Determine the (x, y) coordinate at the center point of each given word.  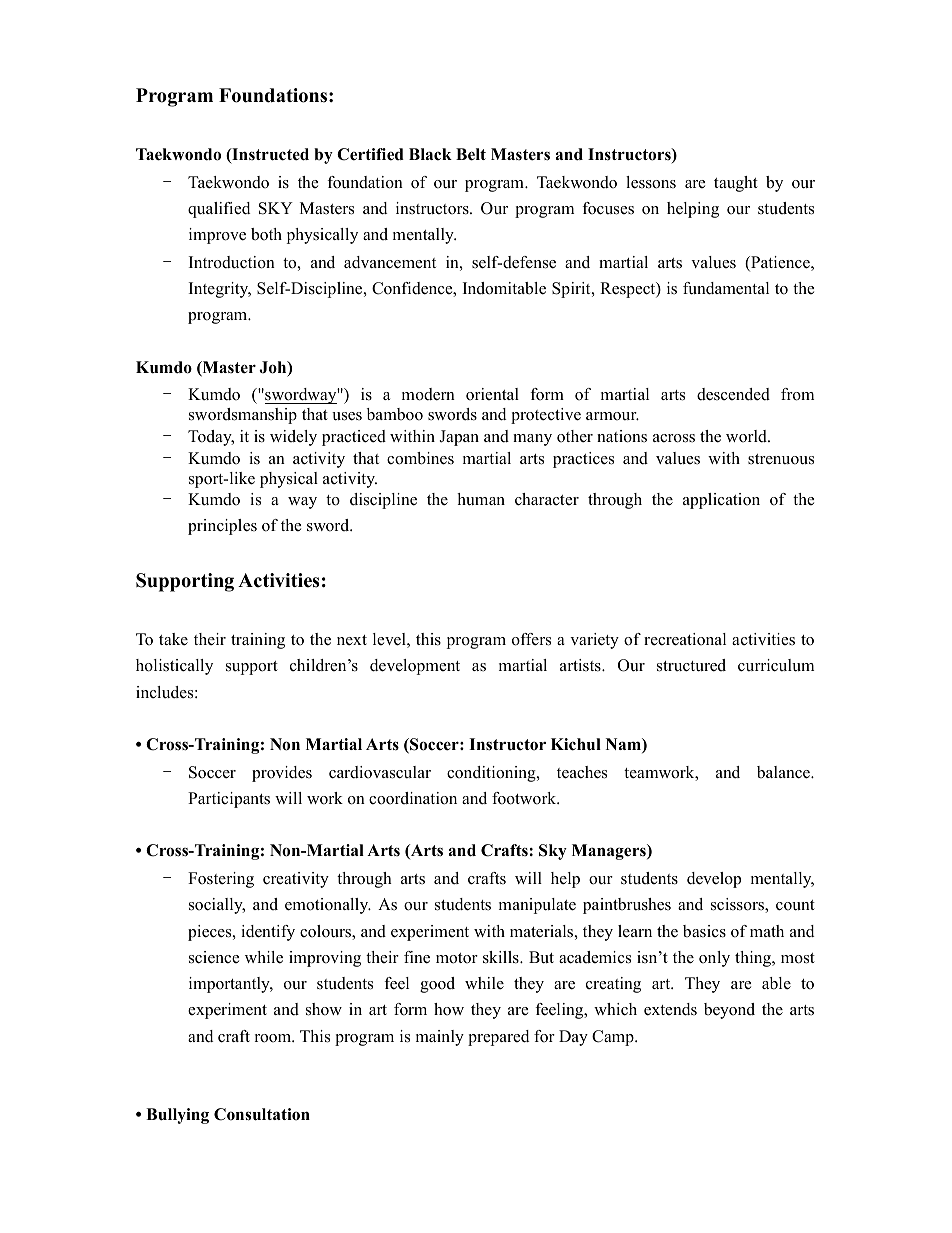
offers (531, 639)
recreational (685, 639)
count (795, 905)
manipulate (537, 906)
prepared (498, 1038)
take (173, 639)
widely (293, 438)
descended (733, 394)
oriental (492, 394)
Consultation (262, 1114)
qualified (219, 210)
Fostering (221, 880)
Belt (471, 154)
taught (736, 184)
